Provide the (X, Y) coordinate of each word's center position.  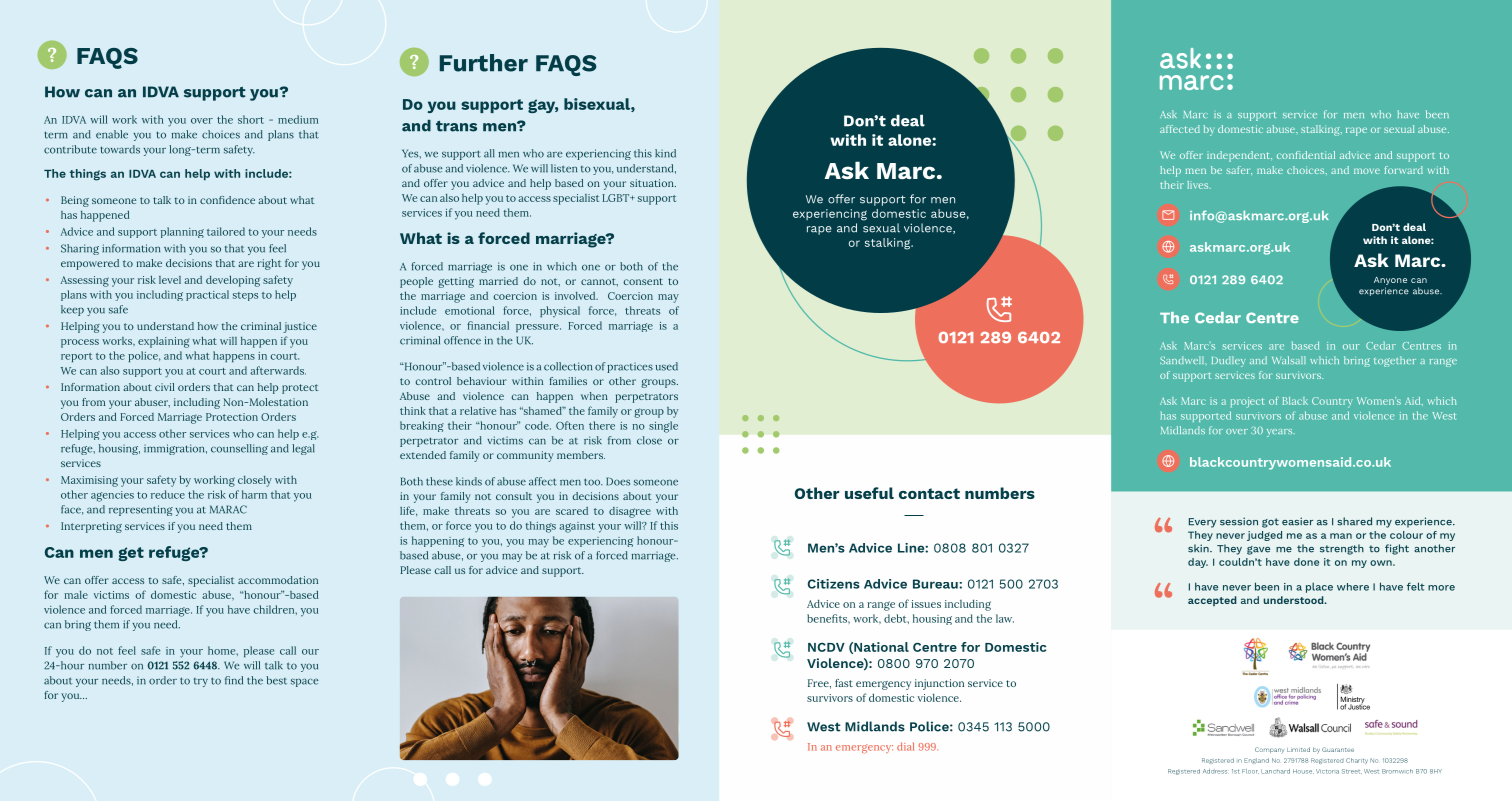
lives (1199, 185)
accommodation (278, 580)
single (663, 427)
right (270, 264)
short (251, 119)
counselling (239, 449)
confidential (1306, 155)
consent (643, 281)
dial (905, 746)
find (234, 680)
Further (484, 63)
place (1319, 588)
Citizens (834, 584)
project (1247, 402)
